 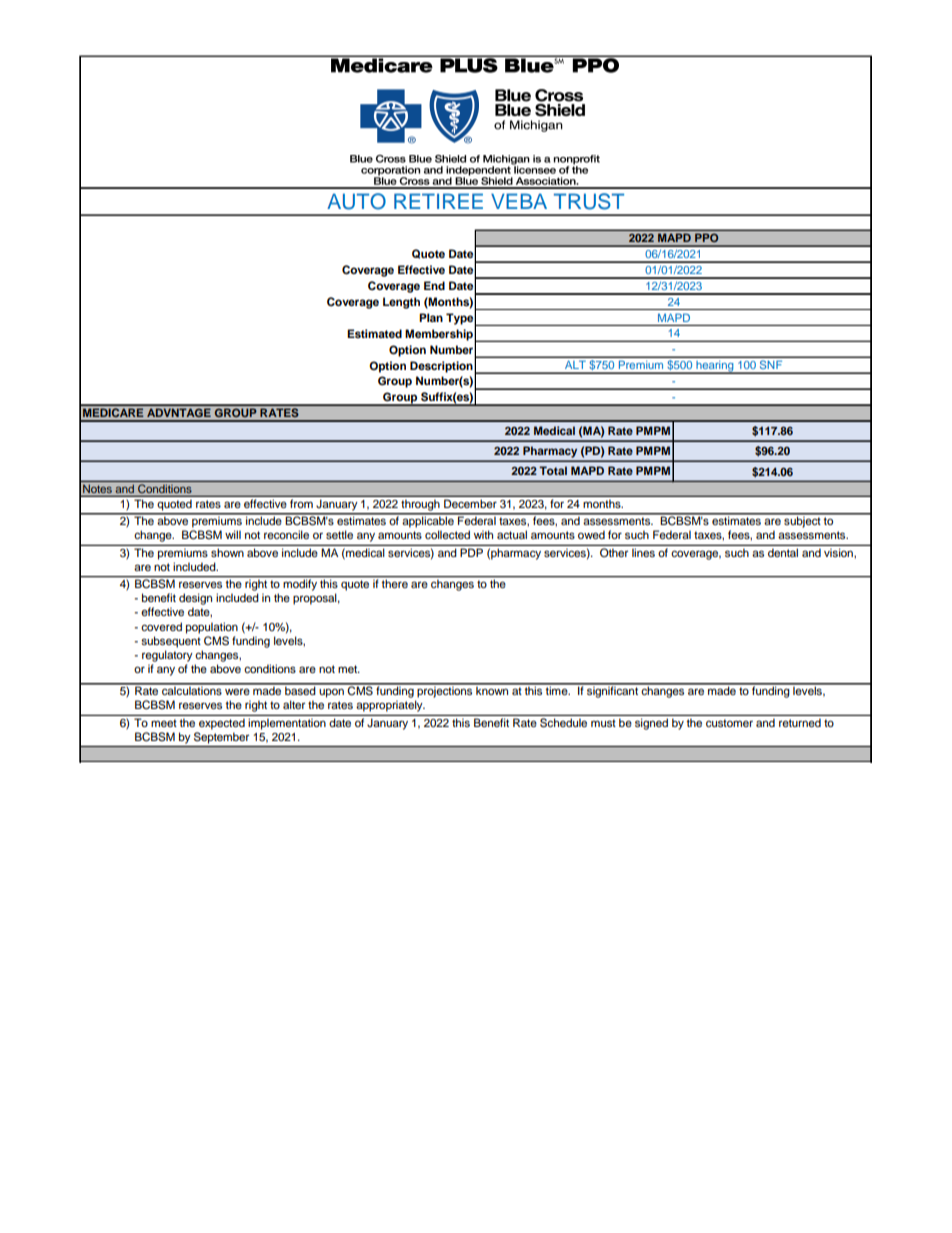 I want to click on AUTO, so click(x=356, y=201).
